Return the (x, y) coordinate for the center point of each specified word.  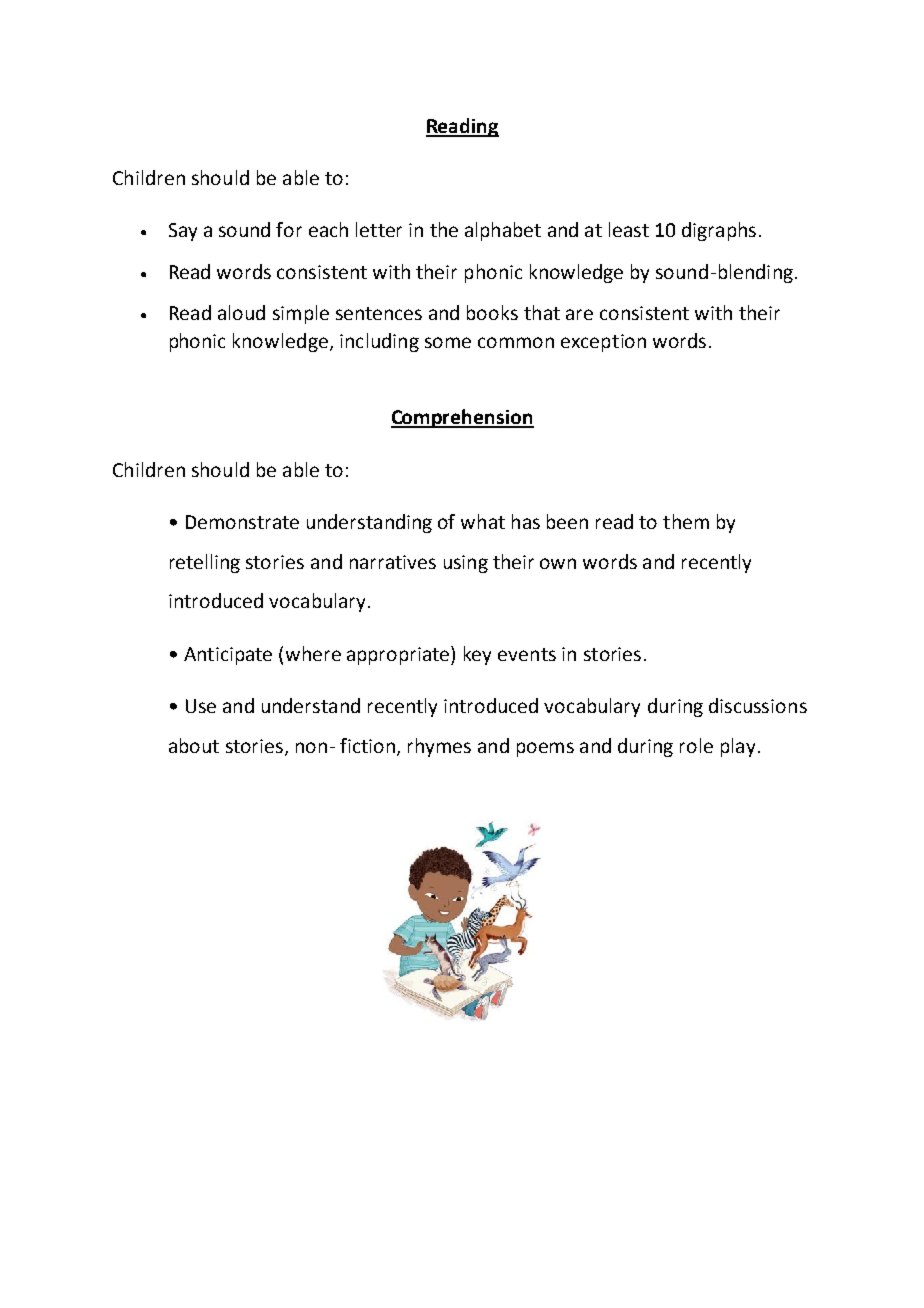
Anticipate (228, 656)
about (194, 745)
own (558, 563)
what (483, 521)
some (448, 342)
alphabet (503, 231)
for (289, 229)
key (477, 655)
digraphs (719, 231)
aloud (241, 312)
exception (603, 343)
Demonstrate (242, 522)
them (686, 521)
